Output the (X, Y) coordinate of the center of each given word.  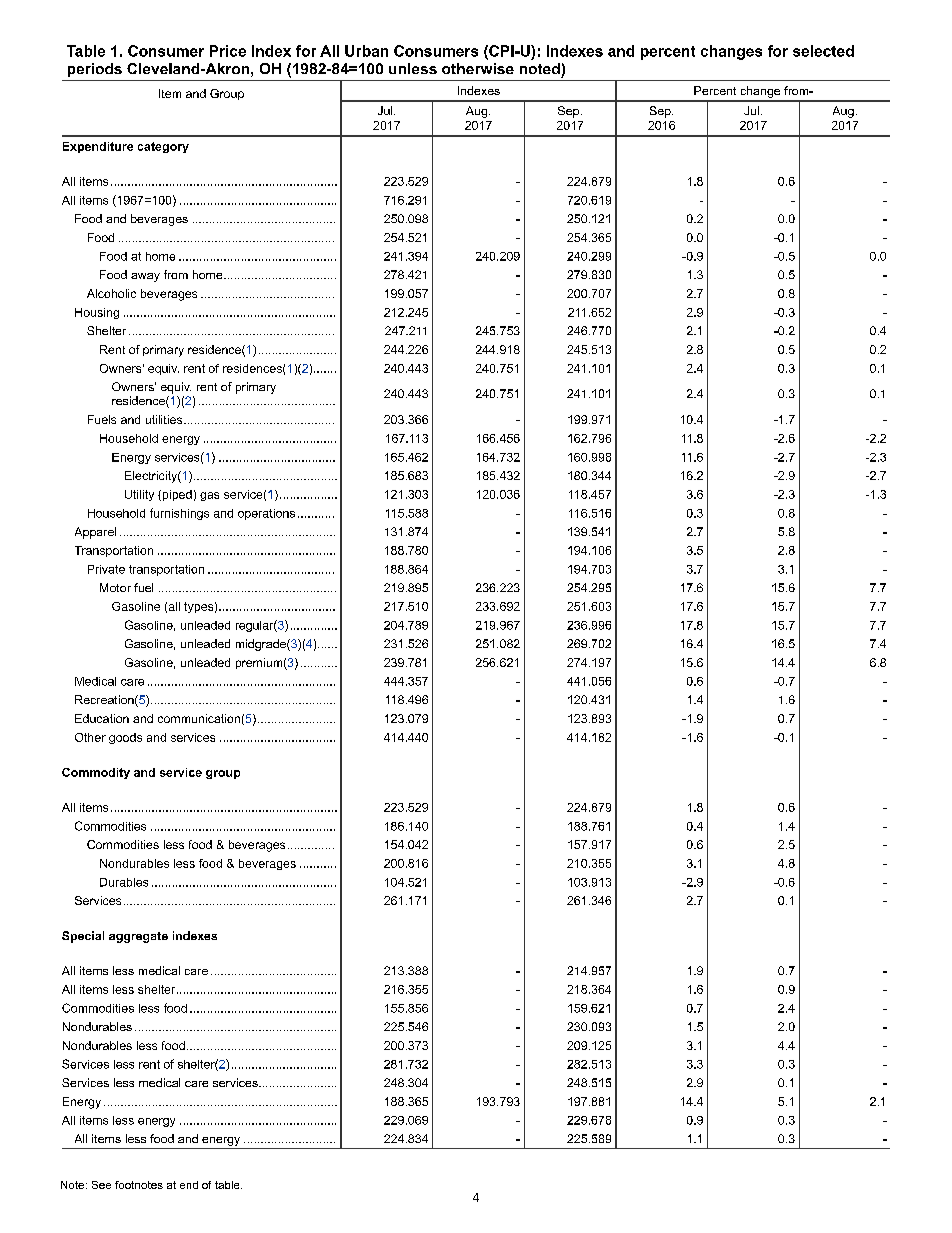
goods (125, 738)
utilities (165, 419)
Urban (366, 51)
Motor (115, 587)
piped (176, 495)
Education (102, 718)
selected (823, 51)
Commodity (96, 773)
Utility (139, 495)
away (145, 277)
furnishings (179, 514)
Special (83, 937)
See (101, 1185)
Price (228, 51)
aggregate (138, 937)
